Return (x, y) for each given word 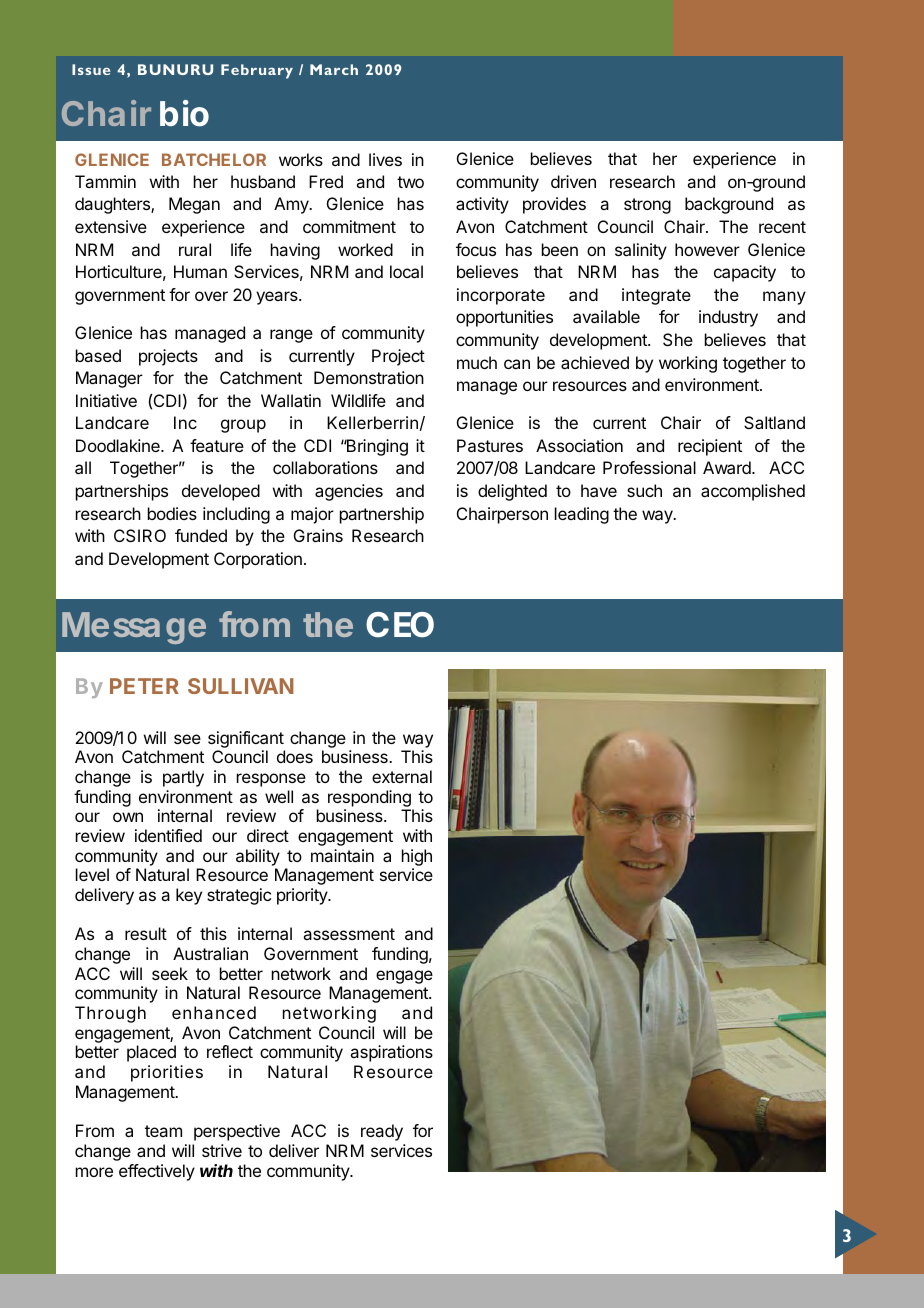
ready (382, 1132)
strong (647, 206)
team (163, 1131)
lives (385, 159)
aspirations (391, 1053)
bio (184, 113)
